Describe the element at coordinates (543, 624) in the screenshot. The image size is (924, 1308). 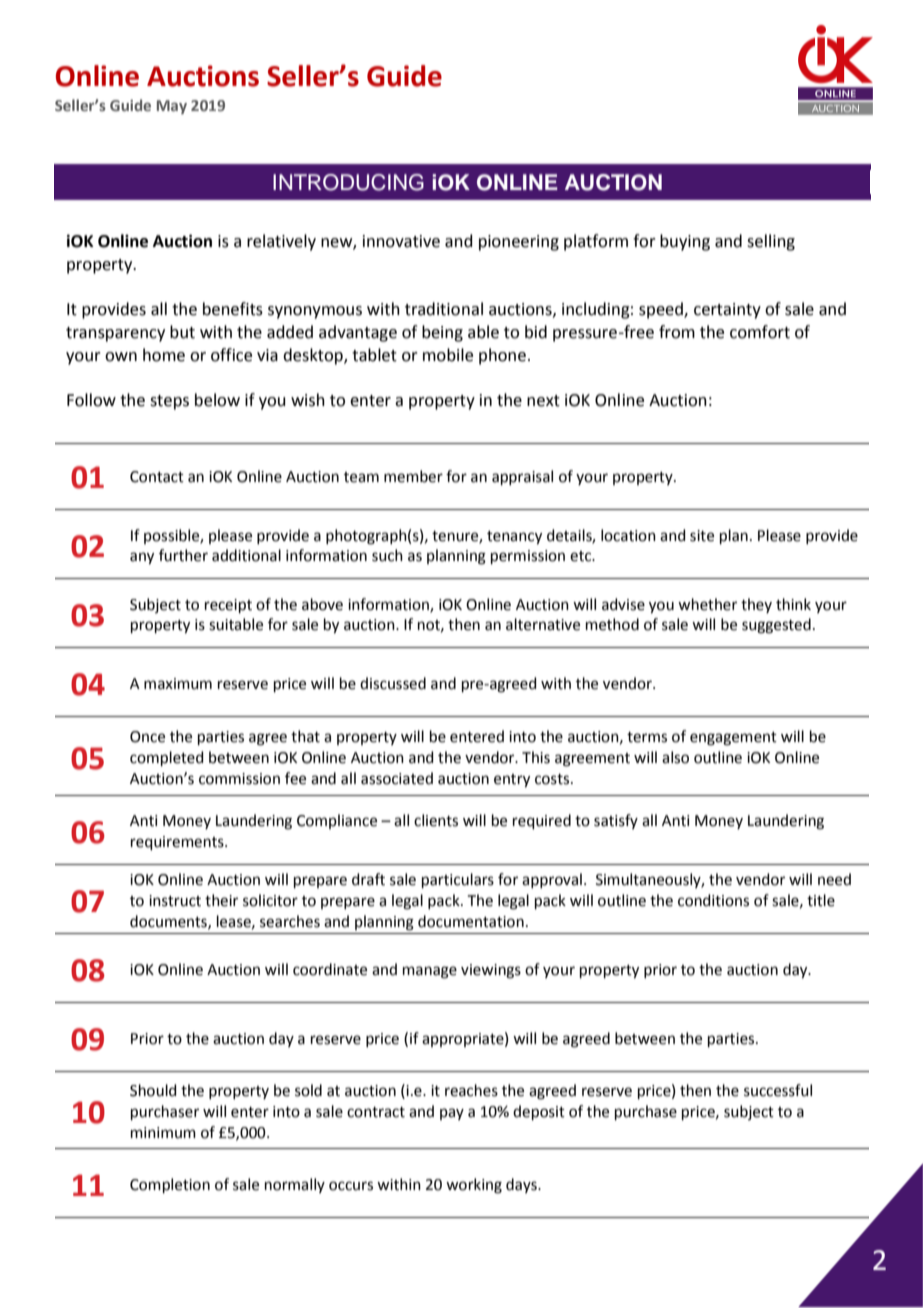
I see `alternative` at that location.
